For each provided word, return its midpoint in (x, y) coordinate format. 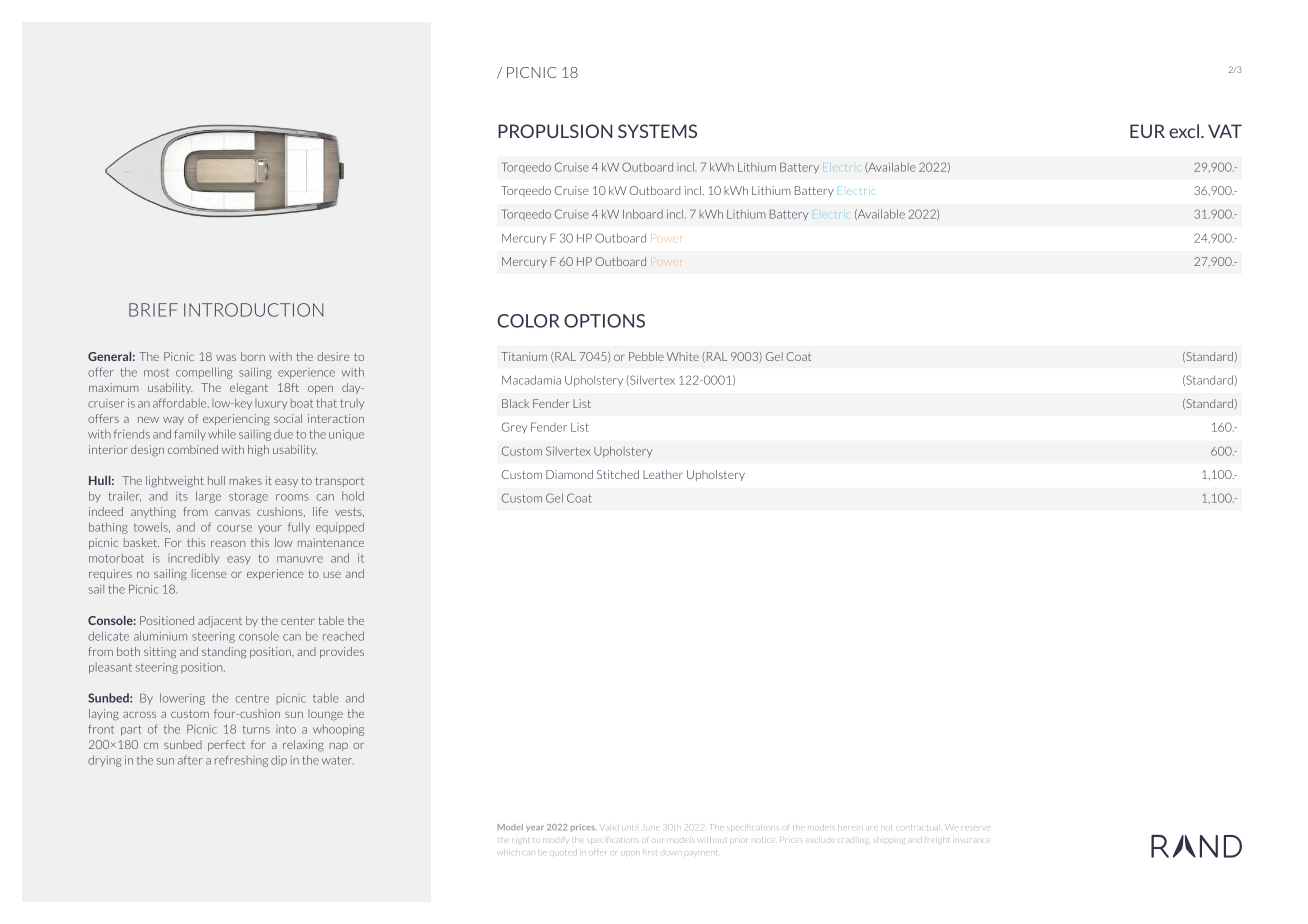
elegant (249, 388)
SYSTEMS (657, 131)
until (630, 826)
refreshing (241, 761)
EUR (1147, 131)
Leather (663, 474)
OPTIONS (604, 321)
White (683, 356)
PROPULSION (555, 131)
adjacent (220, 621)
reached (343, 636)
